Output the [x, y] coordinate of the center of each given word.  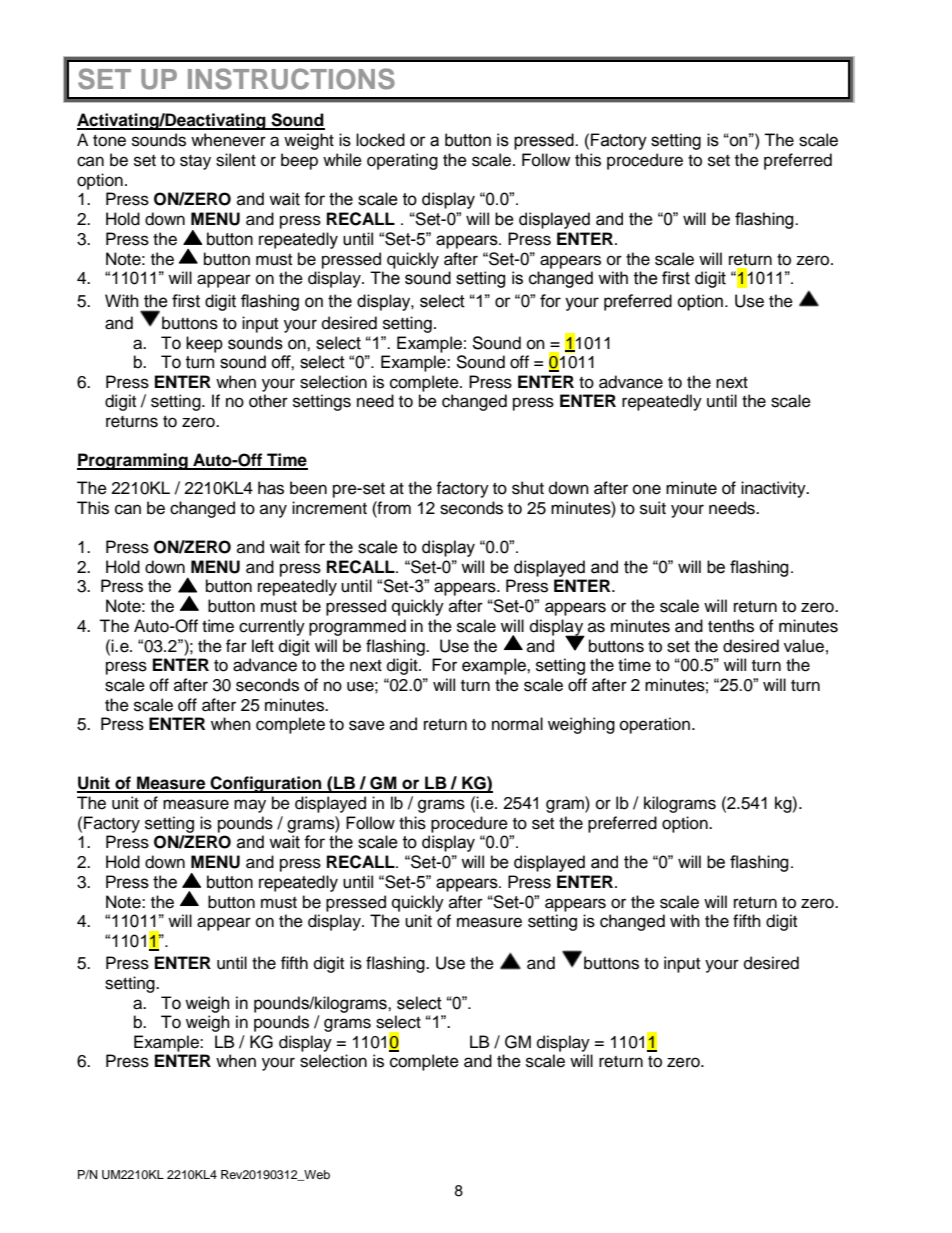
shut [528, 488]
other [268, 401]
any [273, 511]
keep [204, 344]
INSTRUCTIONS [291, 79]
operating [402, 161]
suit [653, 508]
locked [380, 140]
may [250, 806]
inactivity [774, 489]
